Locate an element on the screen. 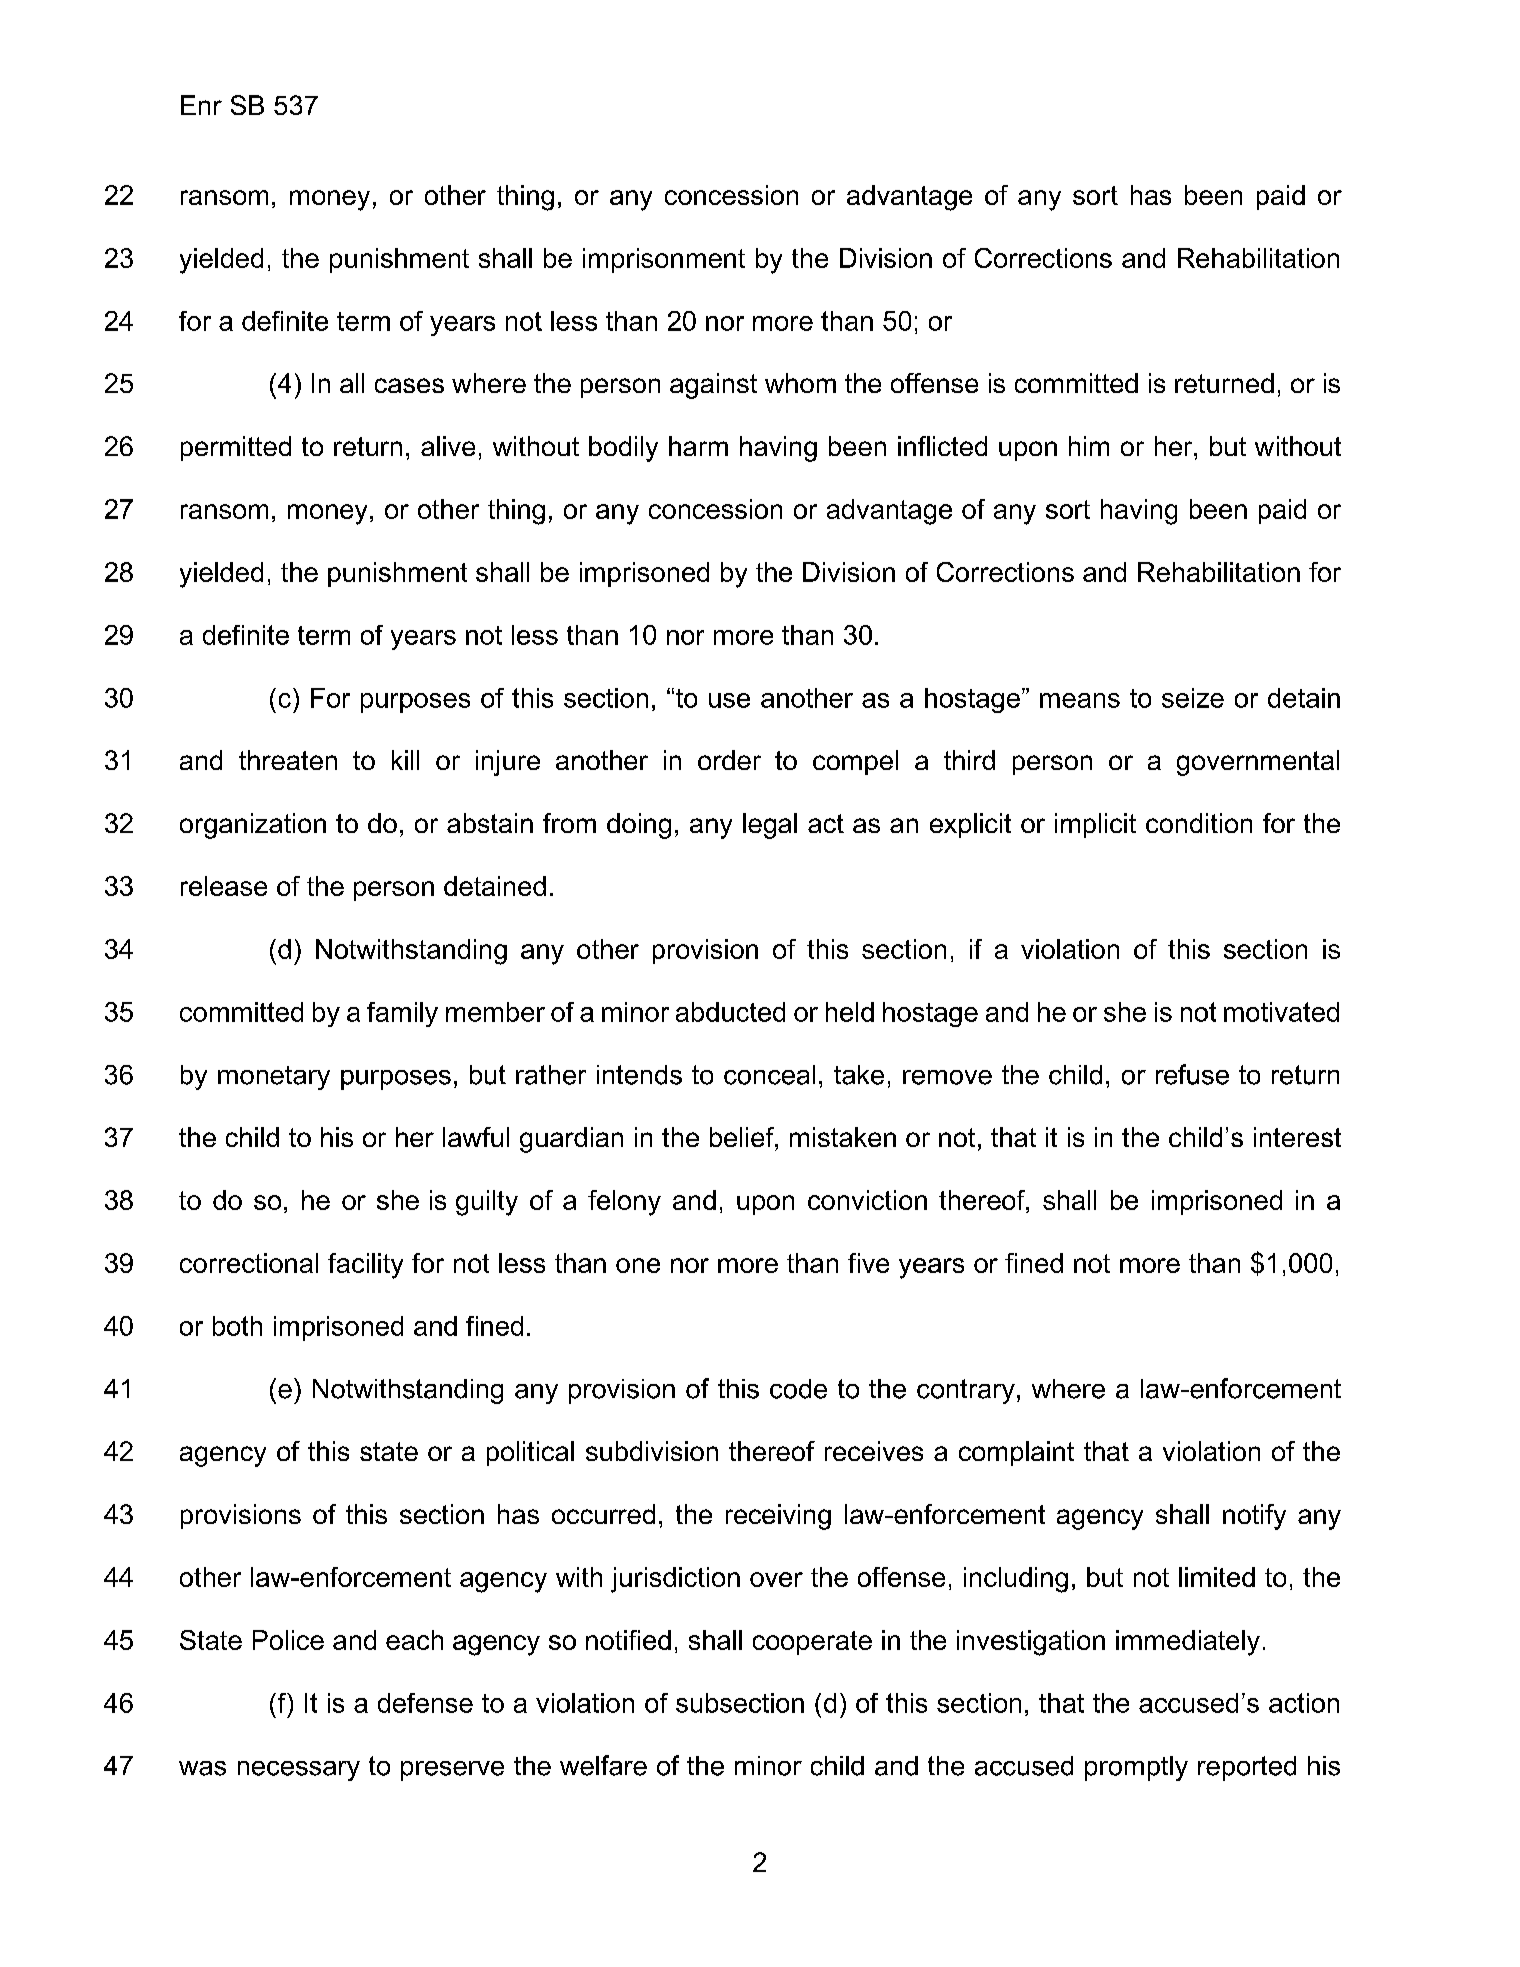 The width and height of the screenshot is (1520, 1967). refuse is located at coordinates (1192, 1074).
